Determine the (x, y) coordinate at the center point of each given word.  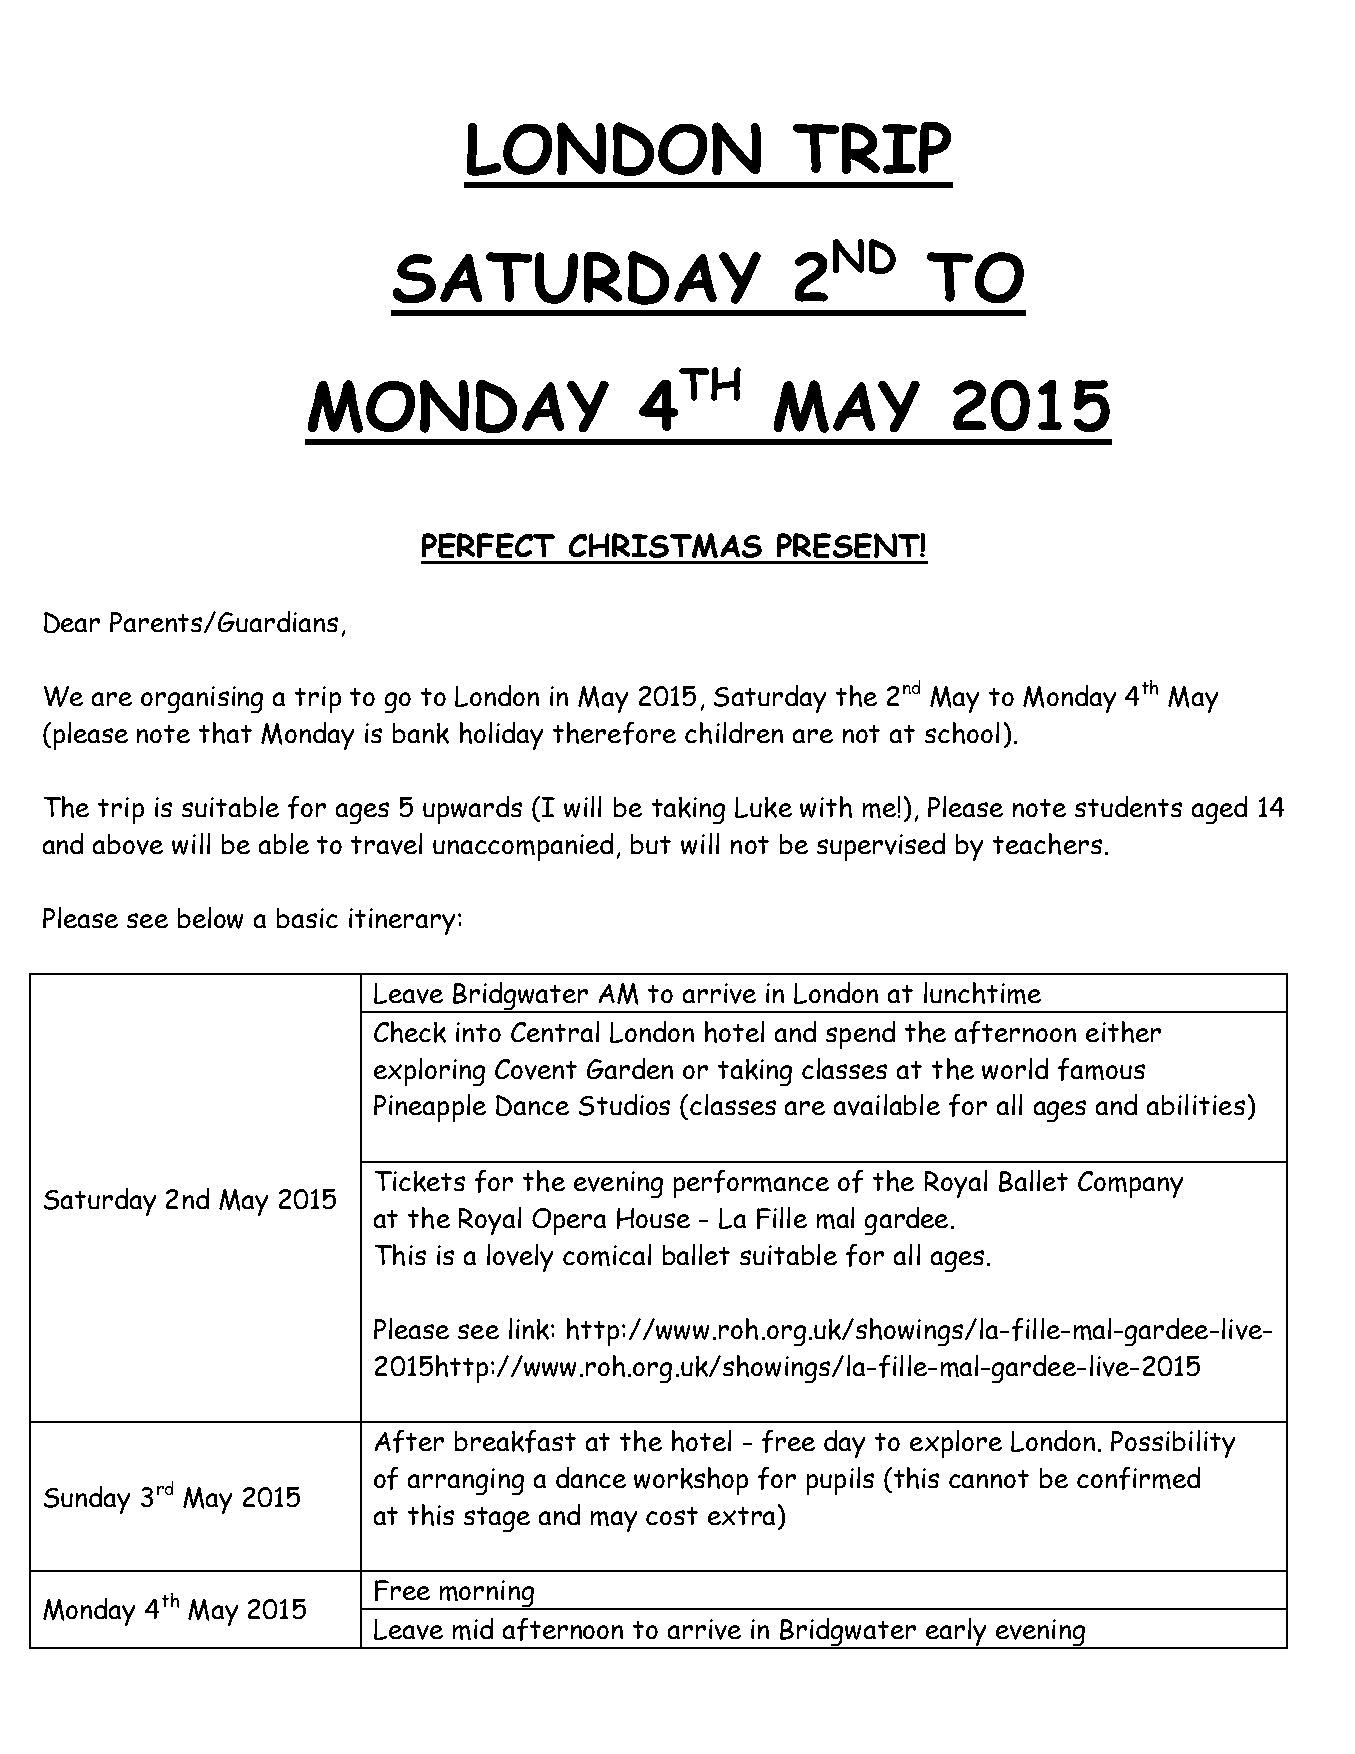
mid (473, 1629)
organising (202, 699)
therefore (614, 733)
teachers (1047, 844)
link (530, 1329)
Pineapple (430, 1108)
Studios (624, 1105)
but (651, 844)
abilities (1196, 1104)
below (210, 918)
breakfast (515, 1441)
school (962, 733)
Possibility (1173, 1444)
